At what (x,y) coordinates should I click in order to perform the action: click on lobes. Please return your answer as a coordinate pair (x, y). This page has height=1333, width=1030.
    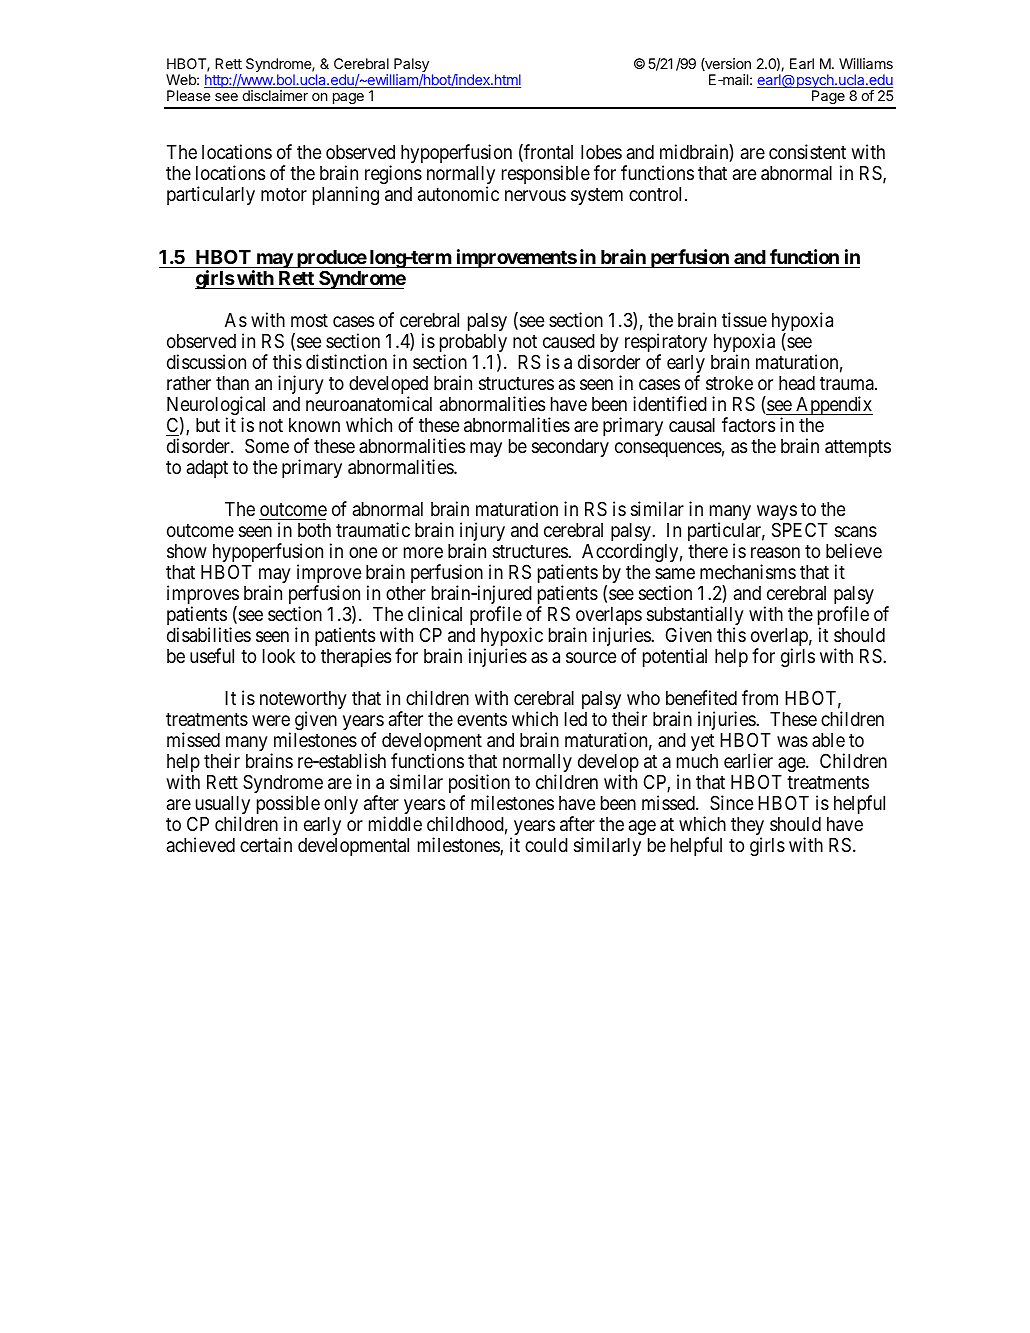
    Looking at the image, I should click on (601, 152).
